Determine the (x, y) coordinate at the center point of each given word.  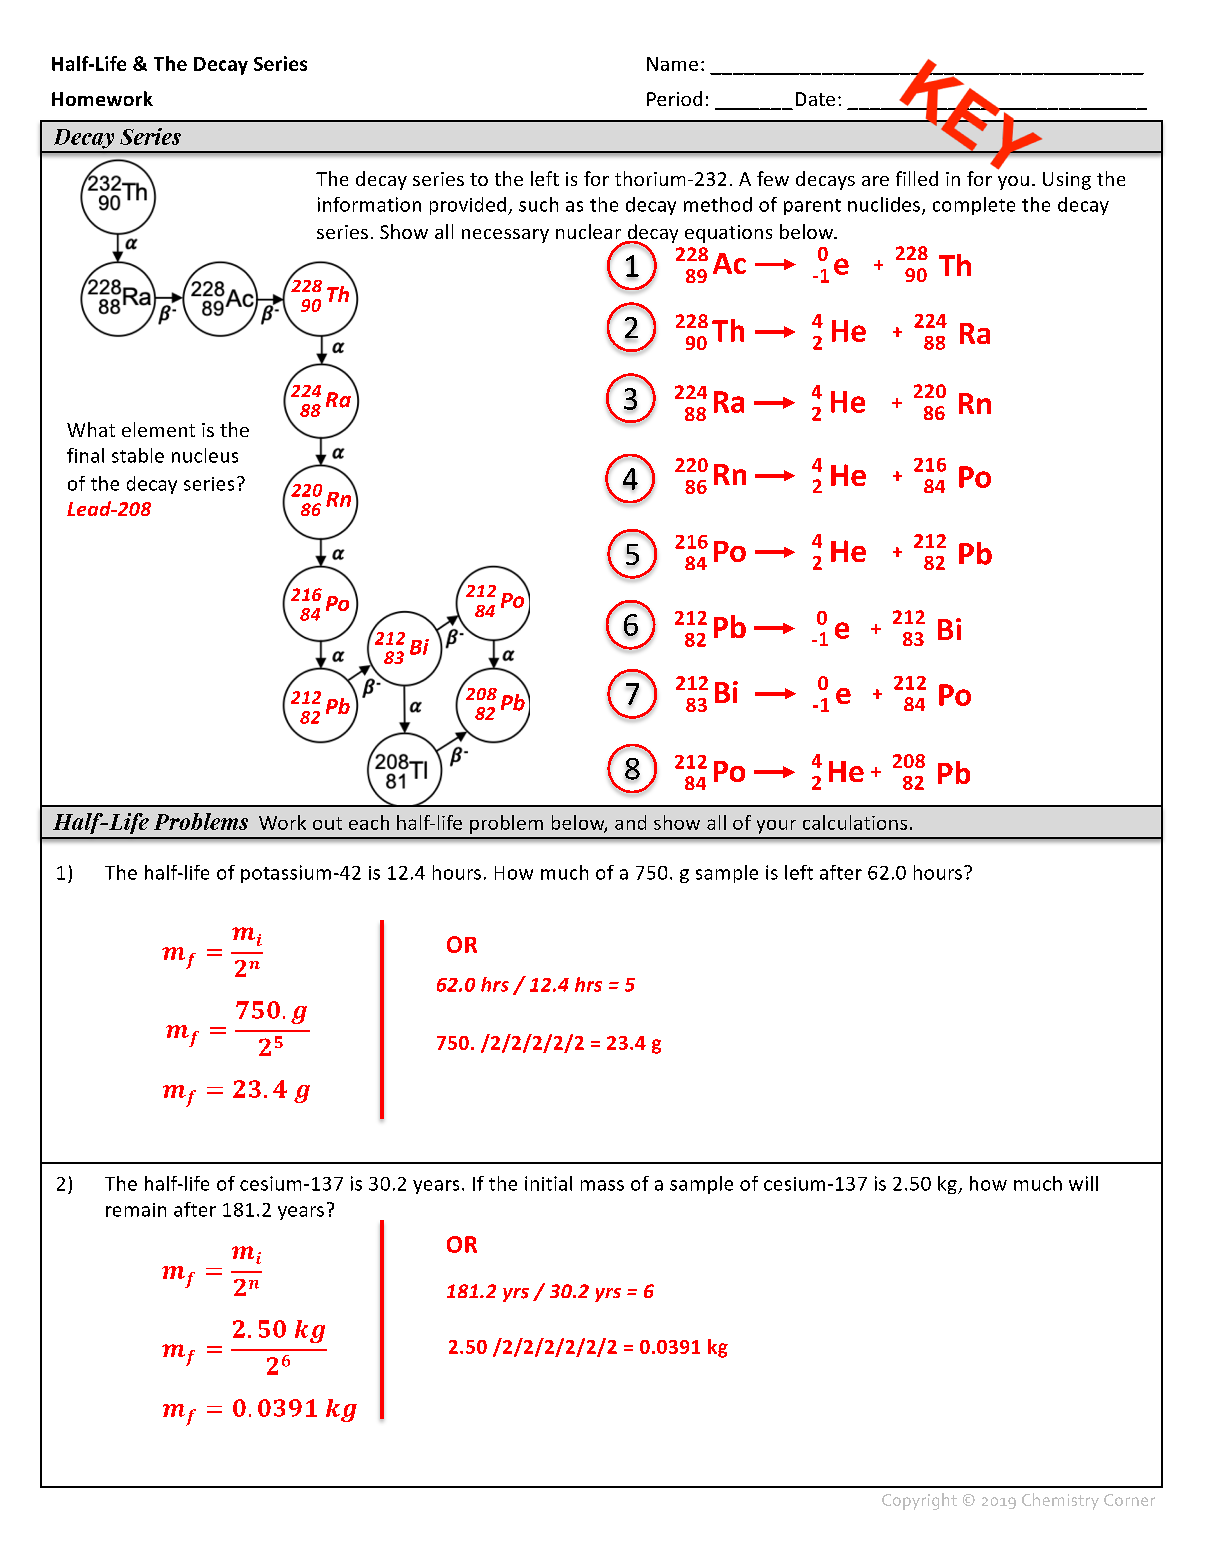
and (630, 822)
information (369, 204)
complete (974, 206)
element (158, 429)
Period (674, 98)
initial (548, 1183)
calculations (855, 822)
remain (136, 1210)
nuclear (588, 231)
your (776, 827)
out (327, 823)
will (1083, 1183)
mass (602, 1185)
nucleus (205, 455)
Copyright (919, 1501)
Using (1067, 181)
